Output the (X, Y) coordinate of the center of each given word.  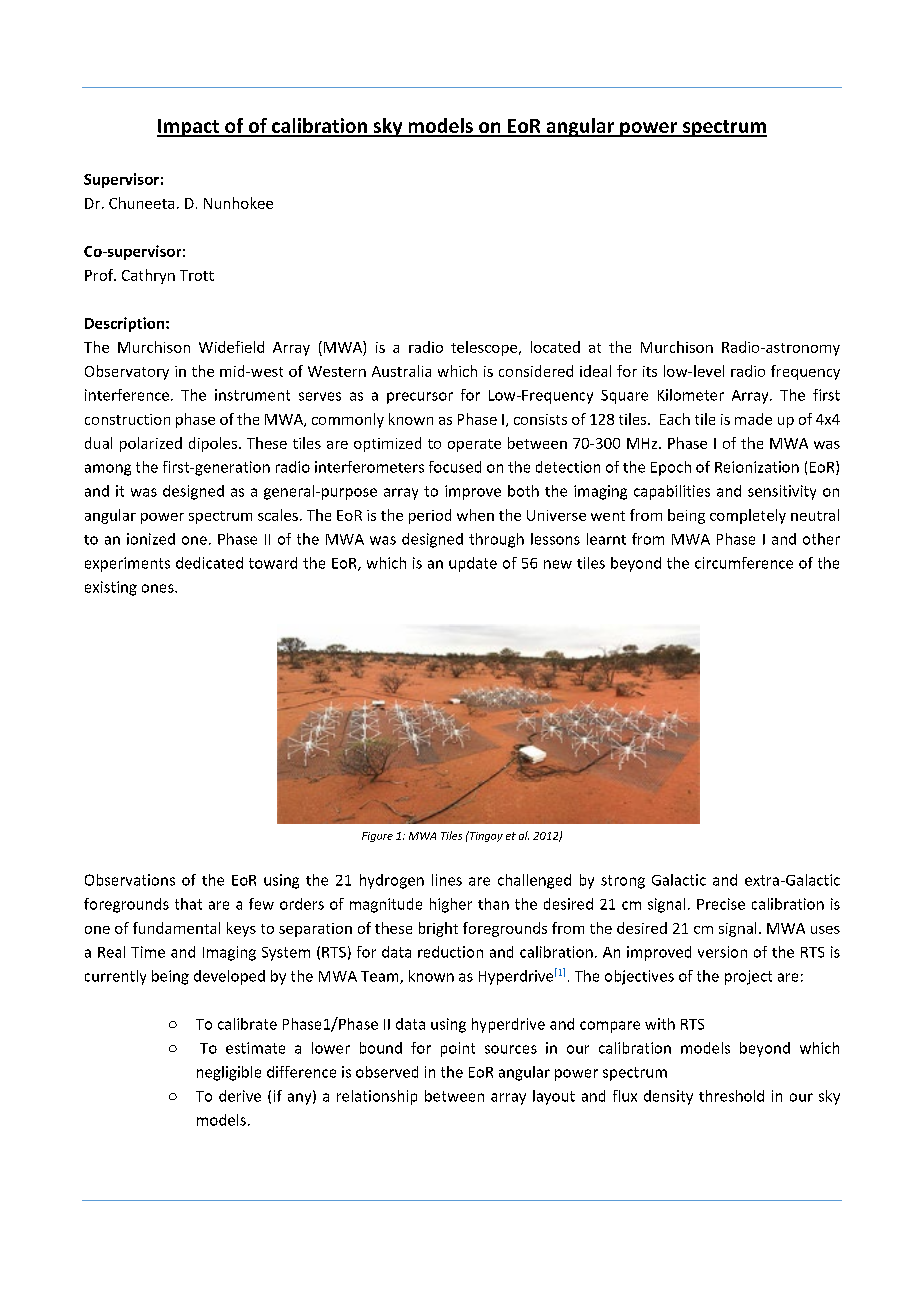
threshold (731, 1096)
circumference (744, 563)
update (473, 564)
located (555, 347)
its (650, 371)
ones (159, 588)
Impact (189, 128)
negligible (229, 1073)
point (458, 1049)
